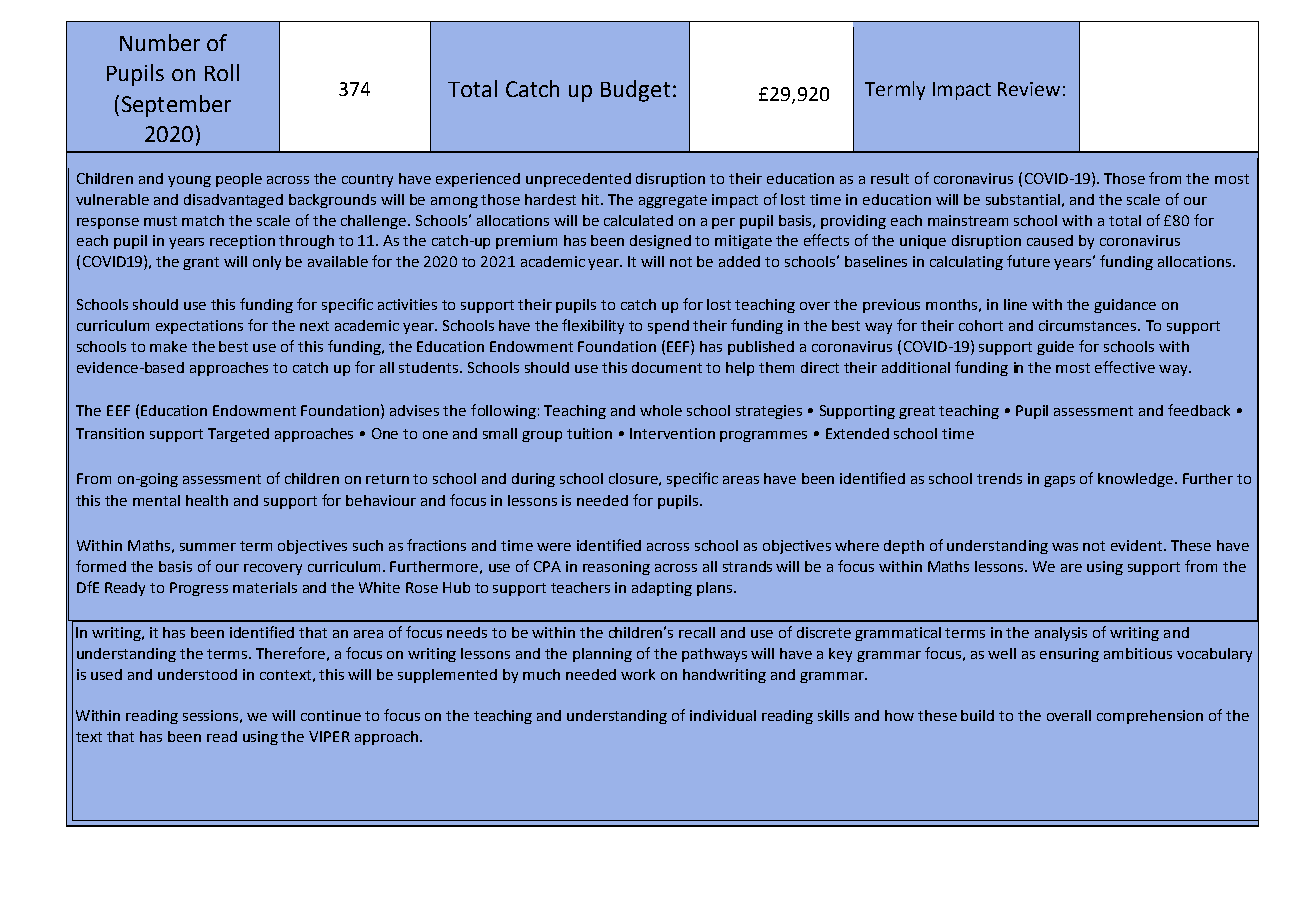  What do you see at coordinates (1125, 367) in the screenshot?
I see `effective` at bounding box center [1125, 367].
